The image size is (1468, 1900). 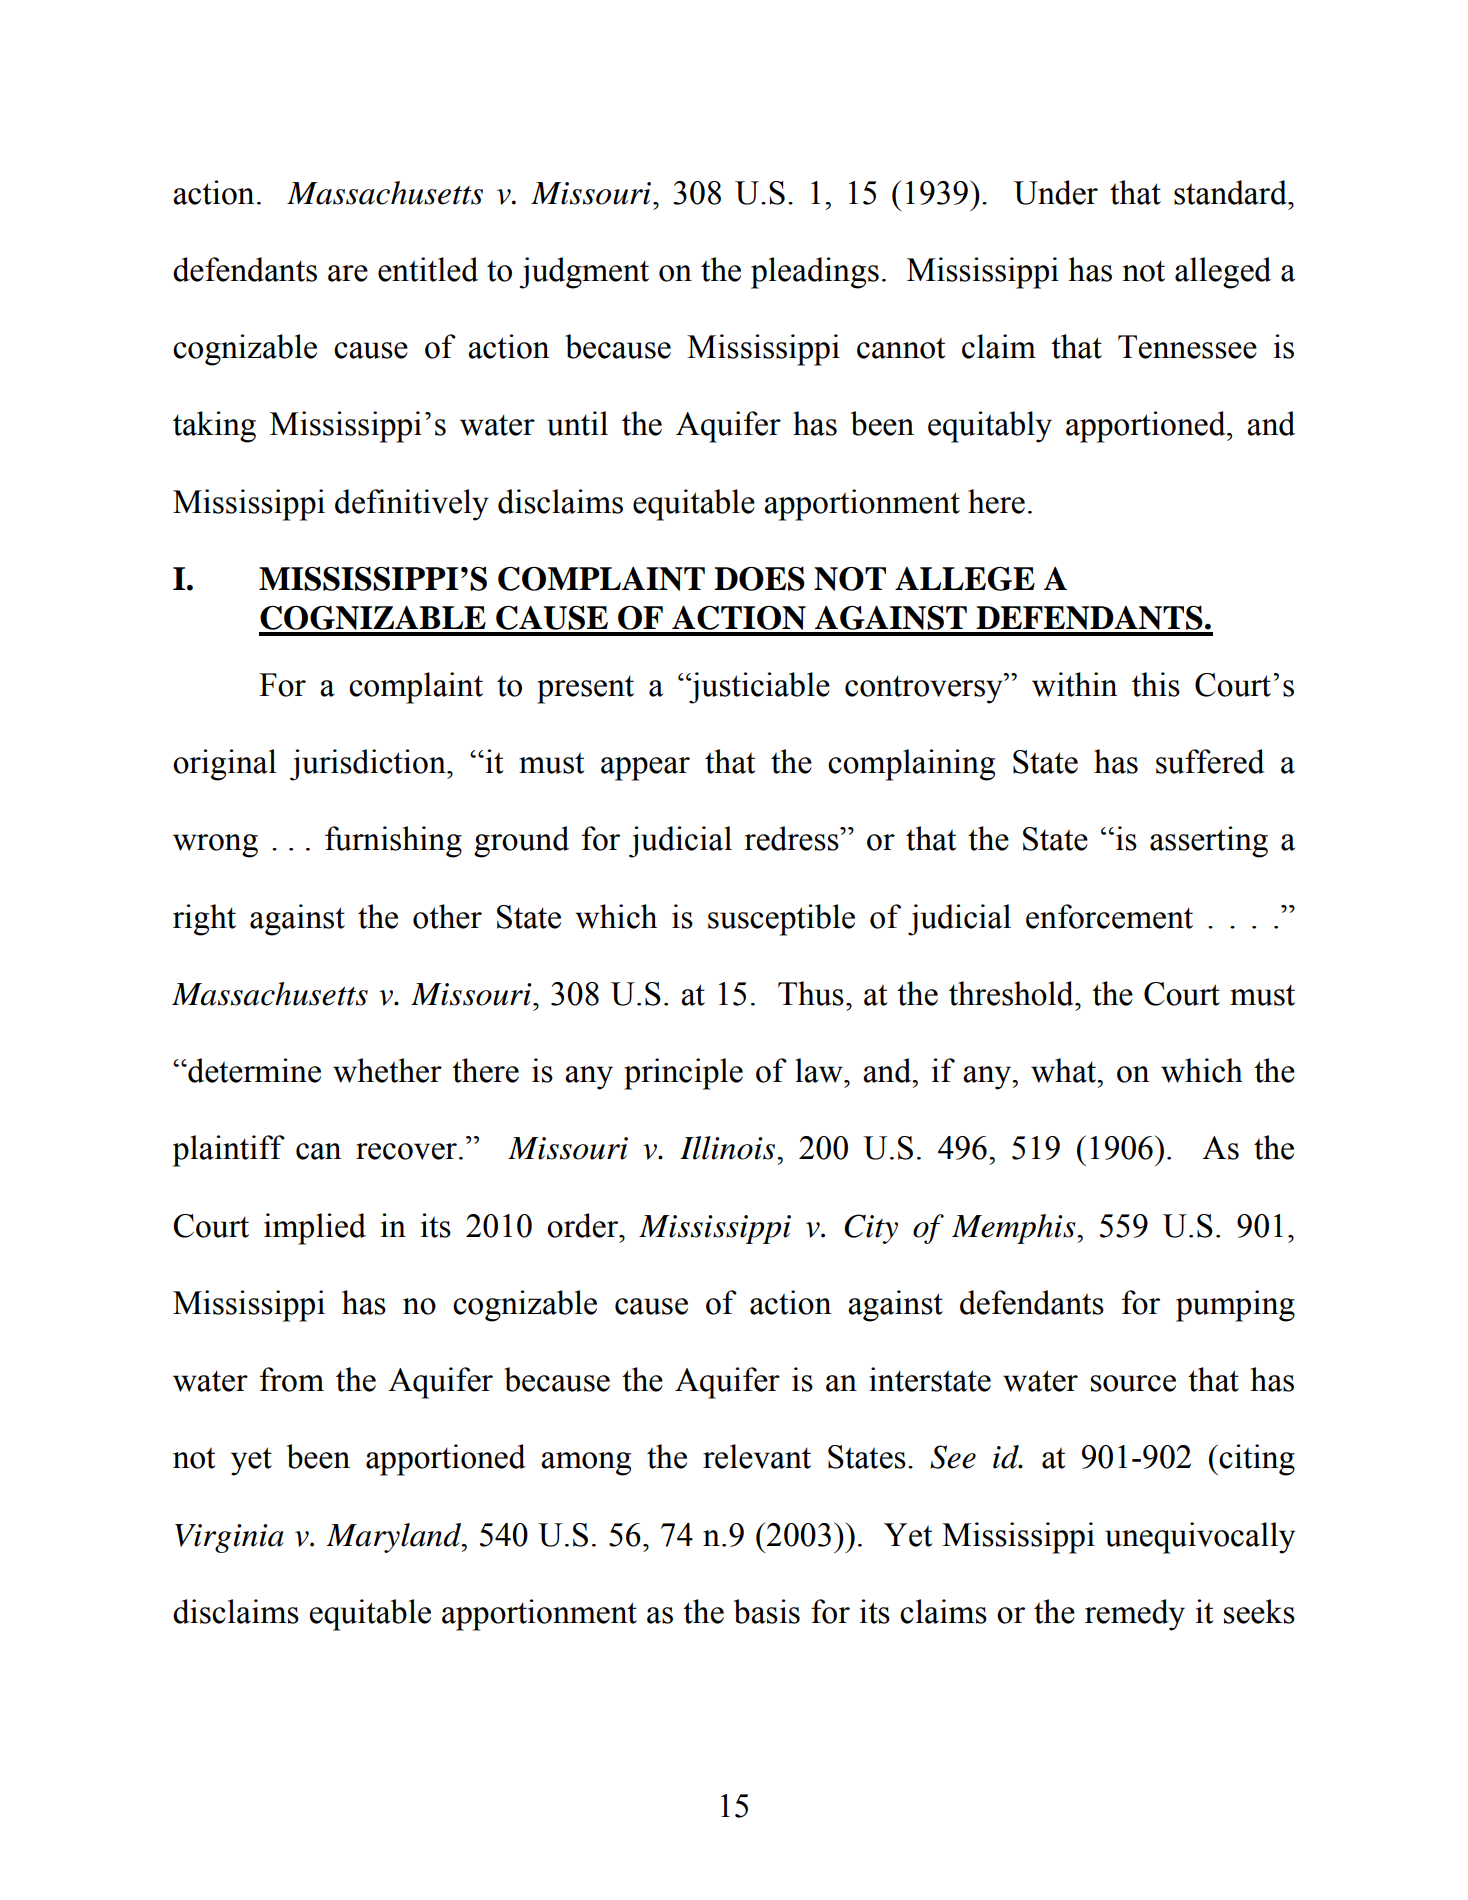 What do you see at coordinates (394, 1538) in the image?
I see `Maryland` at bounding box center [394, 1538].
